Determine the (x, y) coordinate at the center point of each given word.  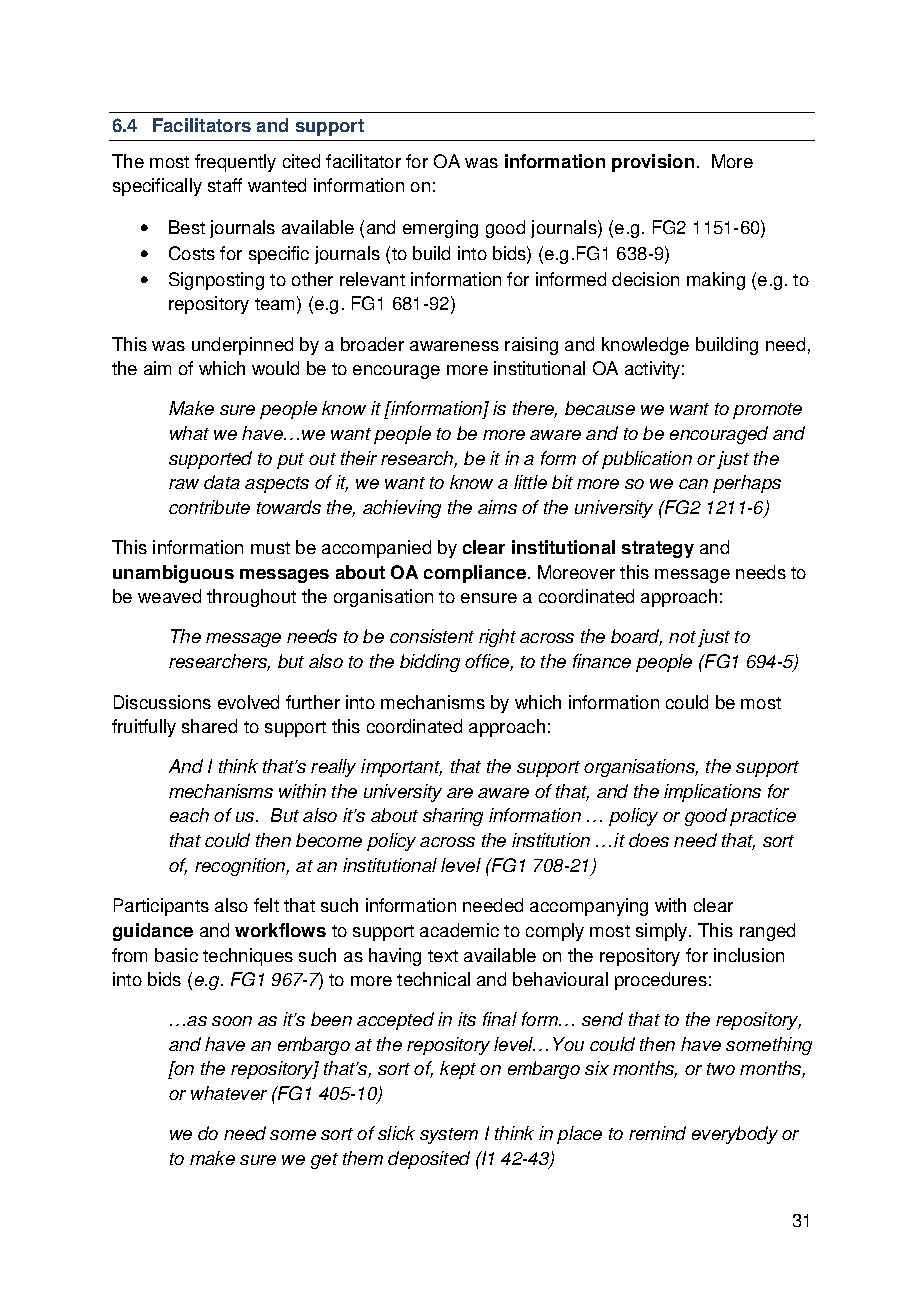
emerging (440, 229)
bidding (430, 663)
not (682, 637)
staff (225, 185)
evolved (248, 702)
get (324, 1161)
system (449, 1136)
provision (653, 163)
